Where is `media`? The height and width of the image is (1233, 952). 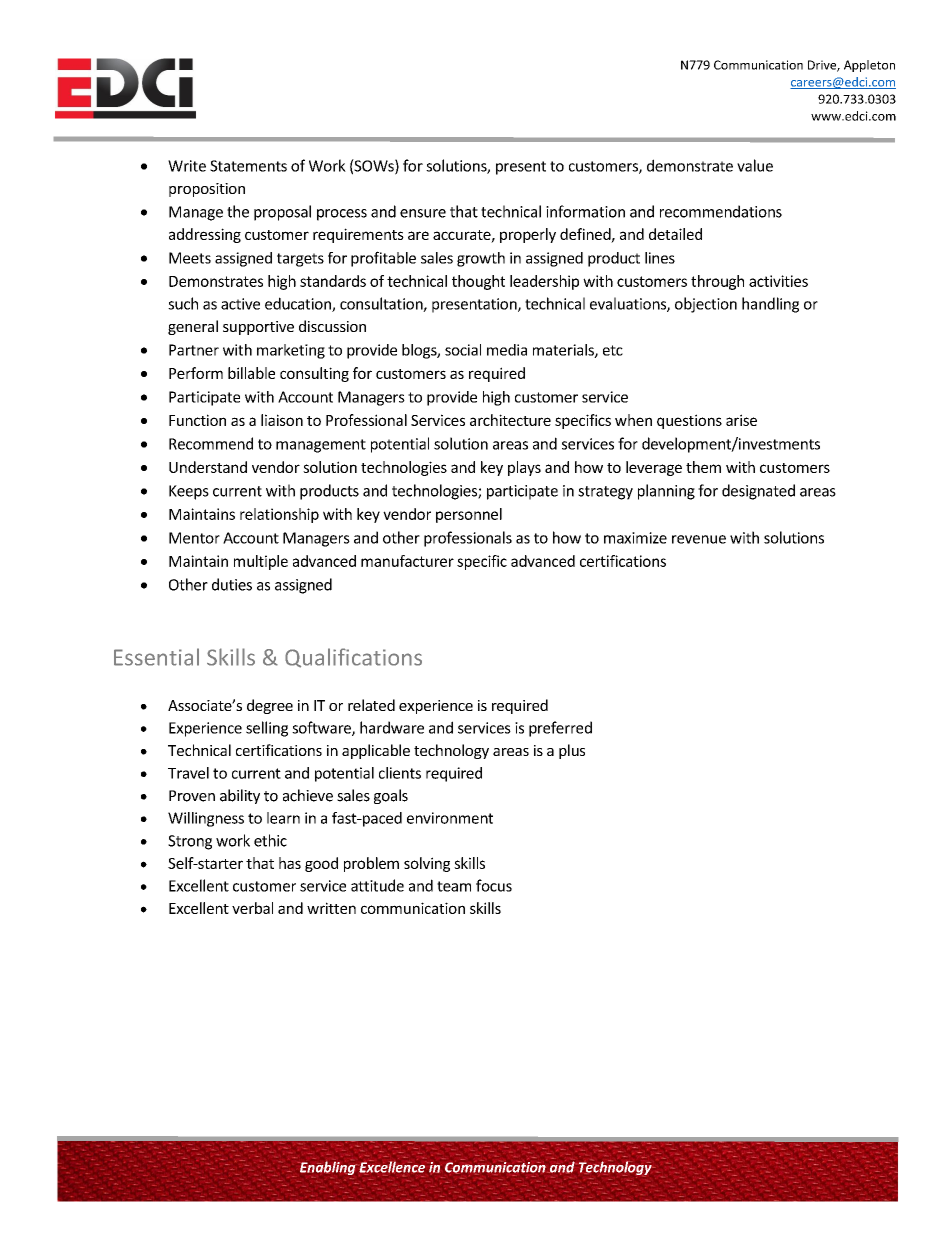 media is located at coordinates (507, 350).
